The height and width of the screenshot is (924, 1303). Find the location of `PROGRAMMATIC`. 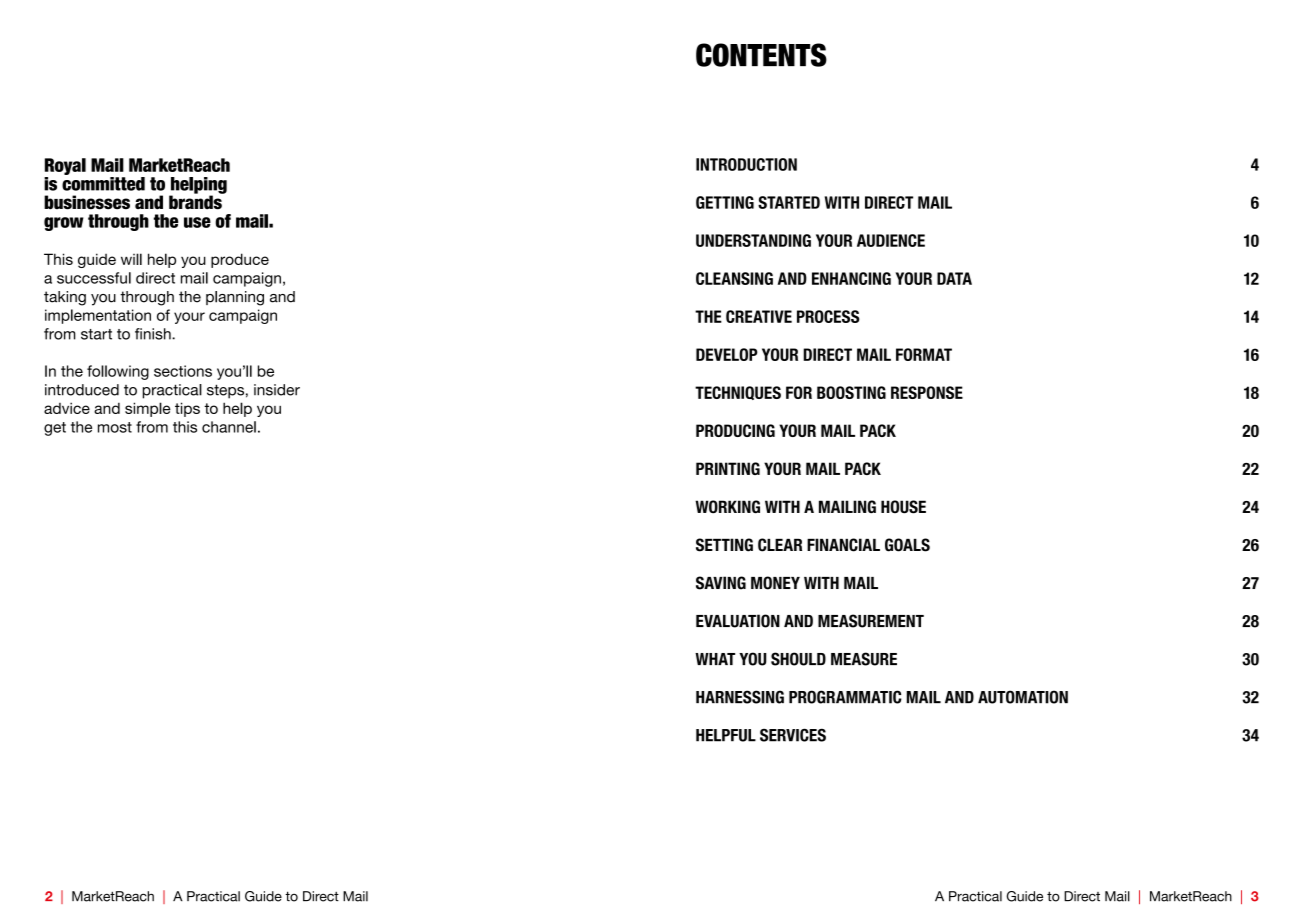

PROGRAMMATIC is located at coordinates (845, 697).
